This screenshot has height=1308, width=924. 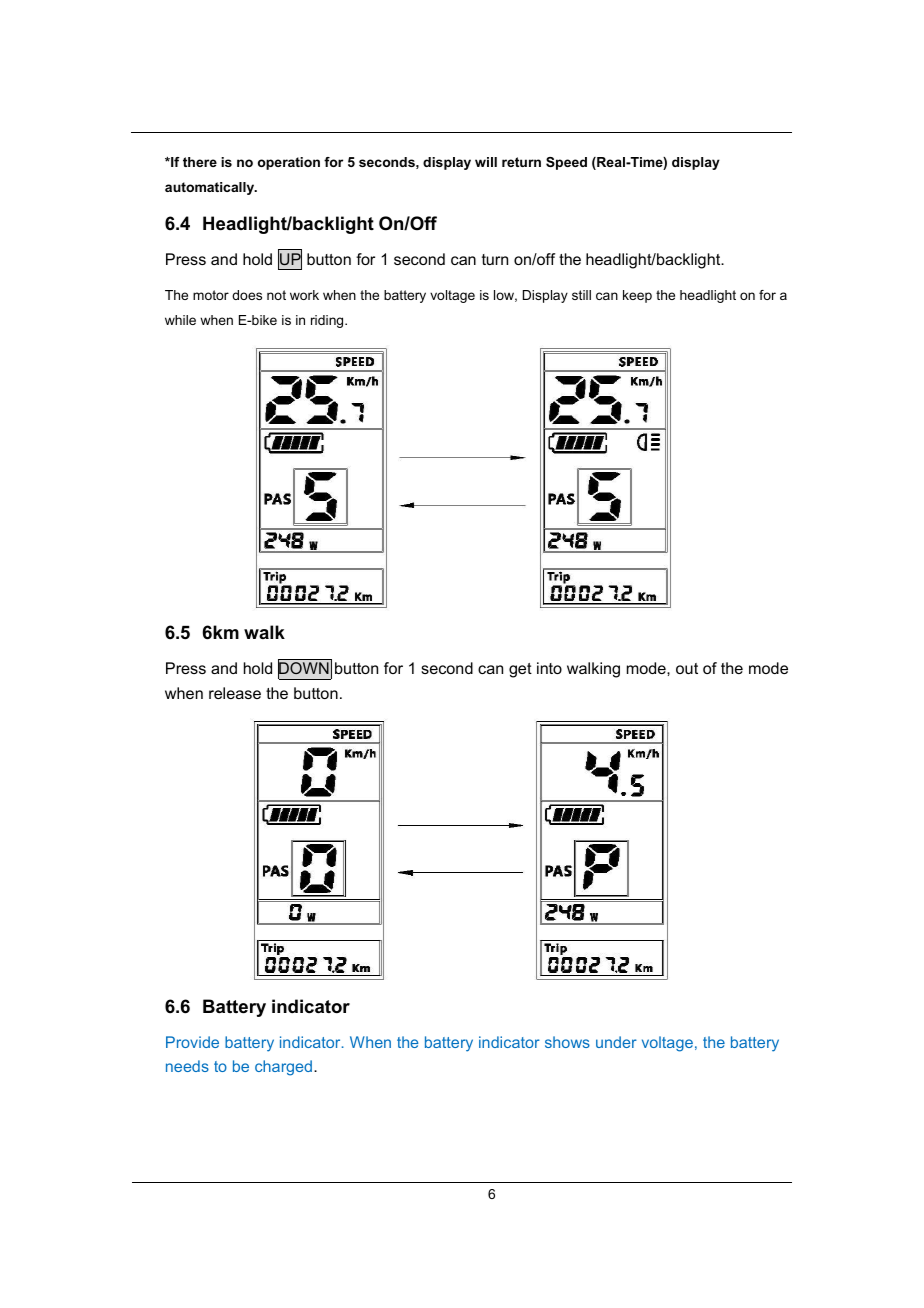 What do you see at coordinates (520, 670) in the screenshot?
I see `get` at bounding box center [520, 670].
